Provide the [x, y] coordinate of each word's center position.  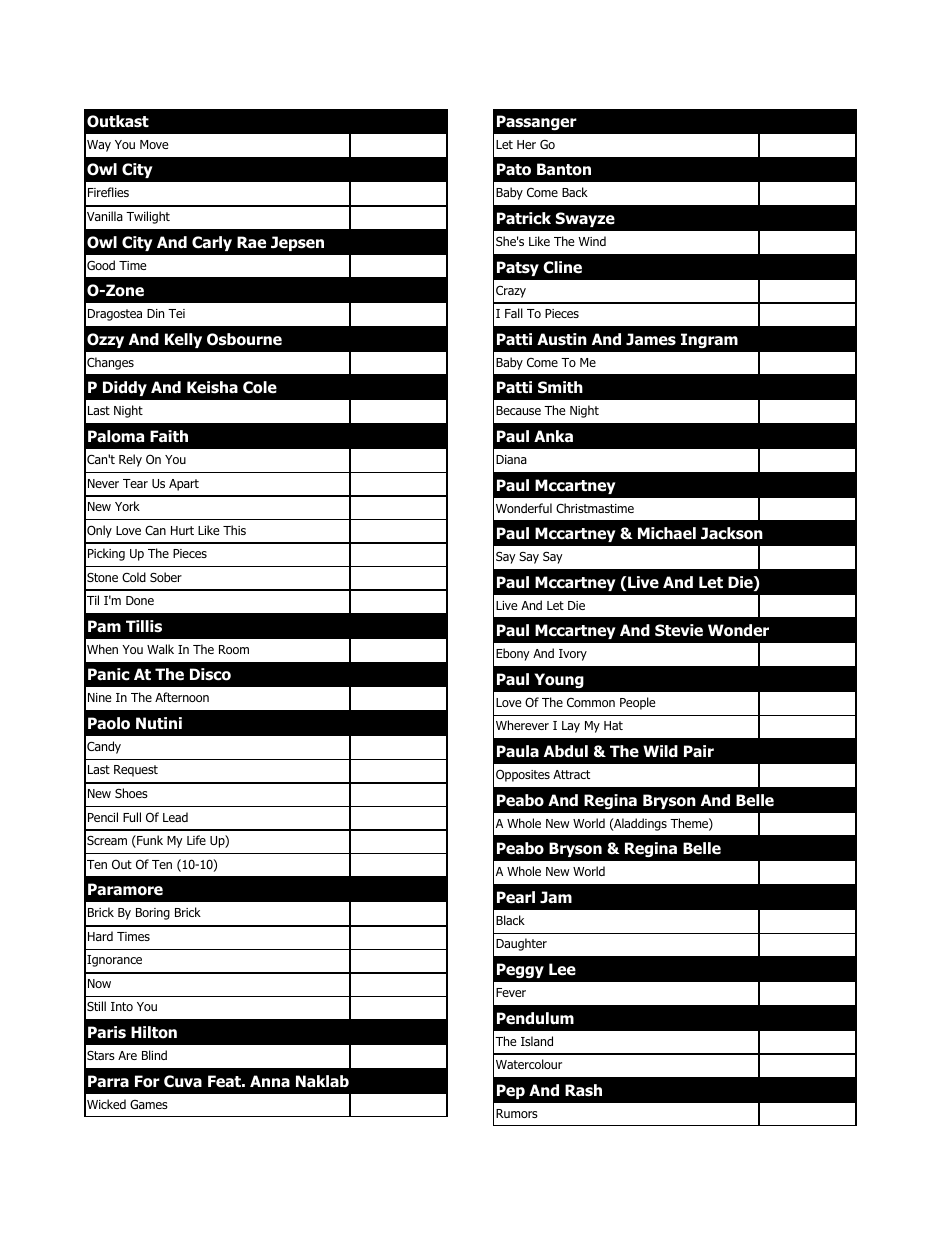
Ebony [513, 654]
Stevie [679, 630]
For [147, 1081]
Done [140, 600]
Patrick [524, 218]
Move [154, 144]
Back [575, 192]
